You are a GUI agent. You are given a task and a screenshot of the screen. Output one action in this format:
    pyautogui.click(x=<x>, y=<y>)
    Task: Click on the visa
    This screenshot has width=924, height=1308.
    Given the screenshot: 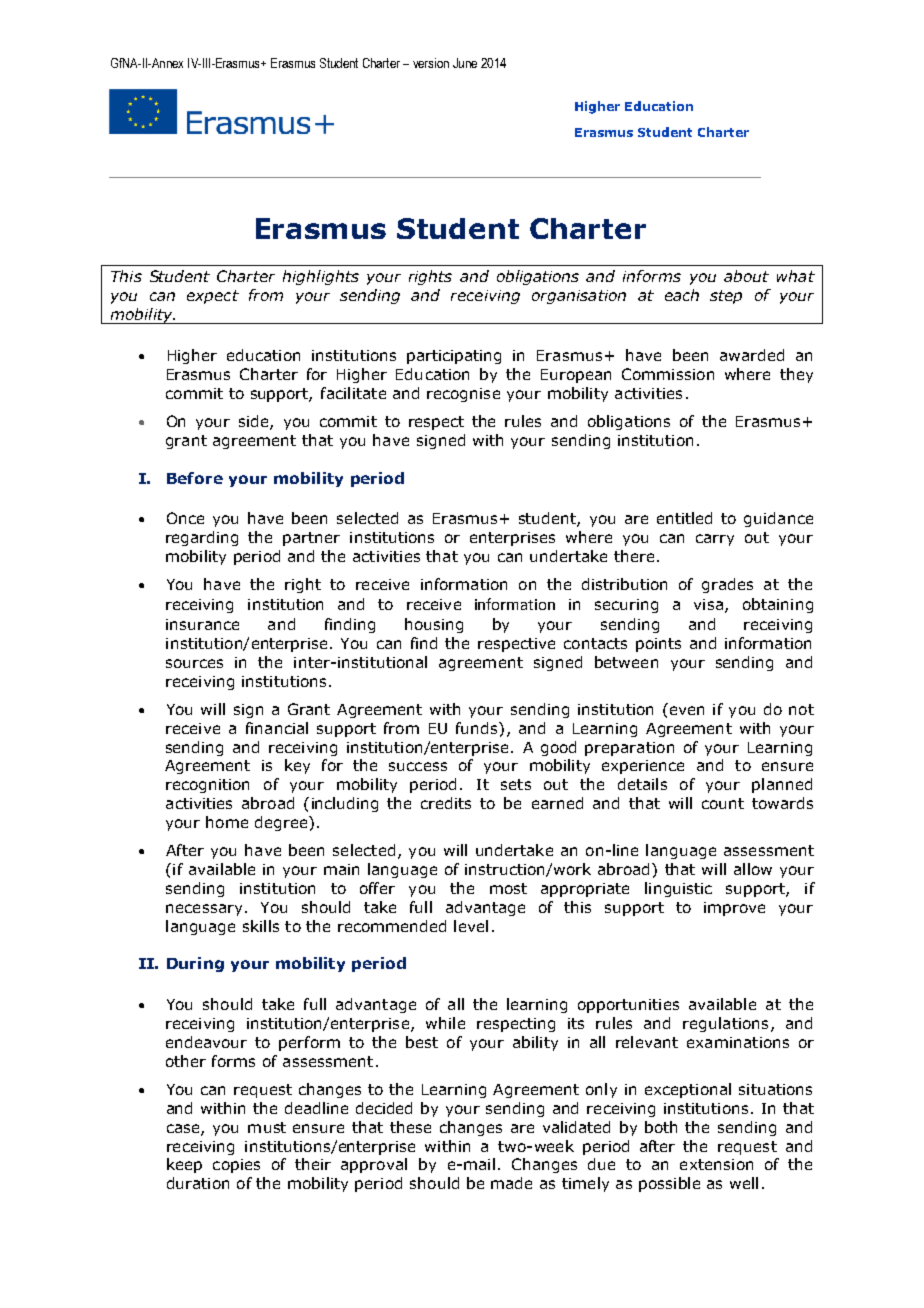 What is the action you would take?
    pyautogui.click(x=708, y=604)
